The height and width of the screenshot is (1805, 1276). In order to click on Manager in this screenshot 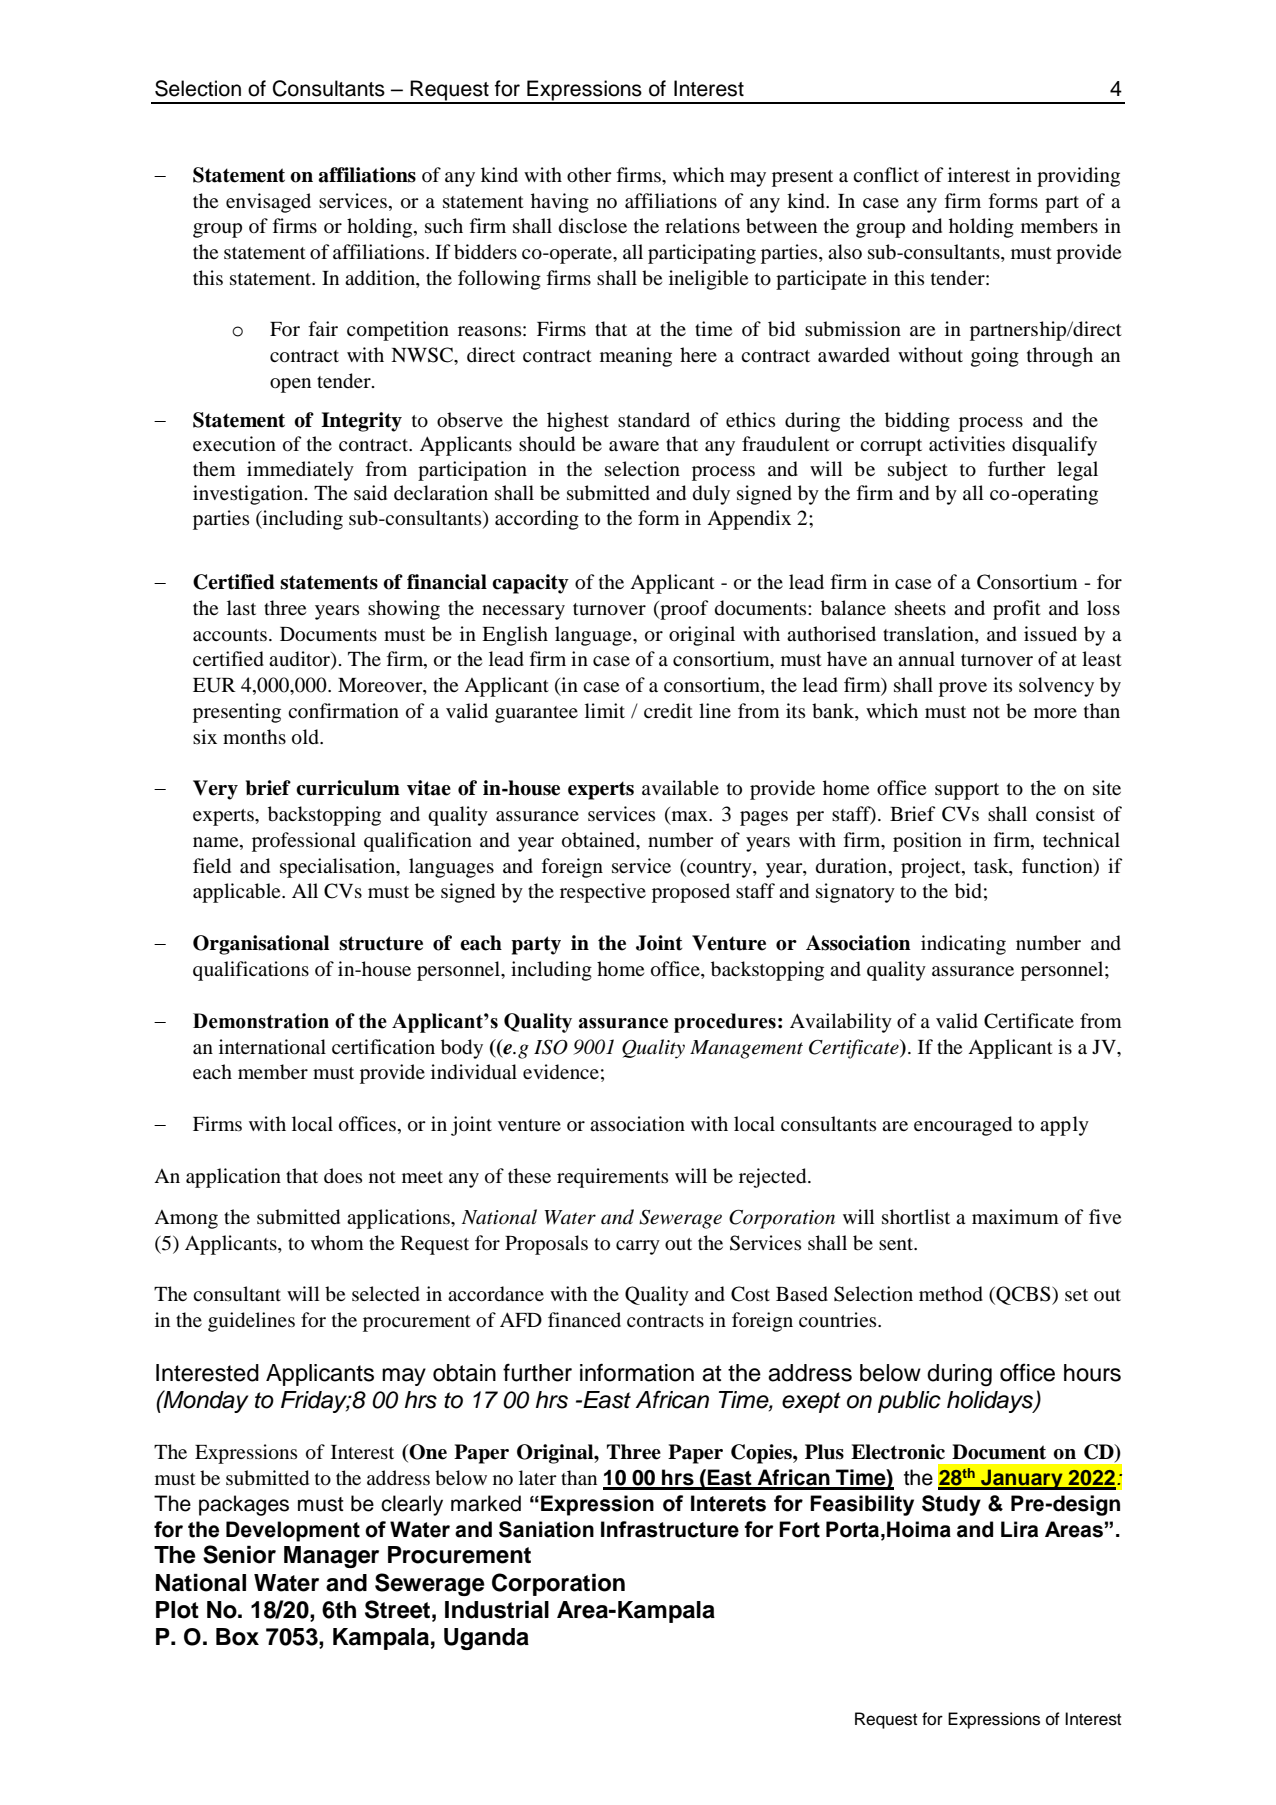, I will do `click(331, 1557)`.
